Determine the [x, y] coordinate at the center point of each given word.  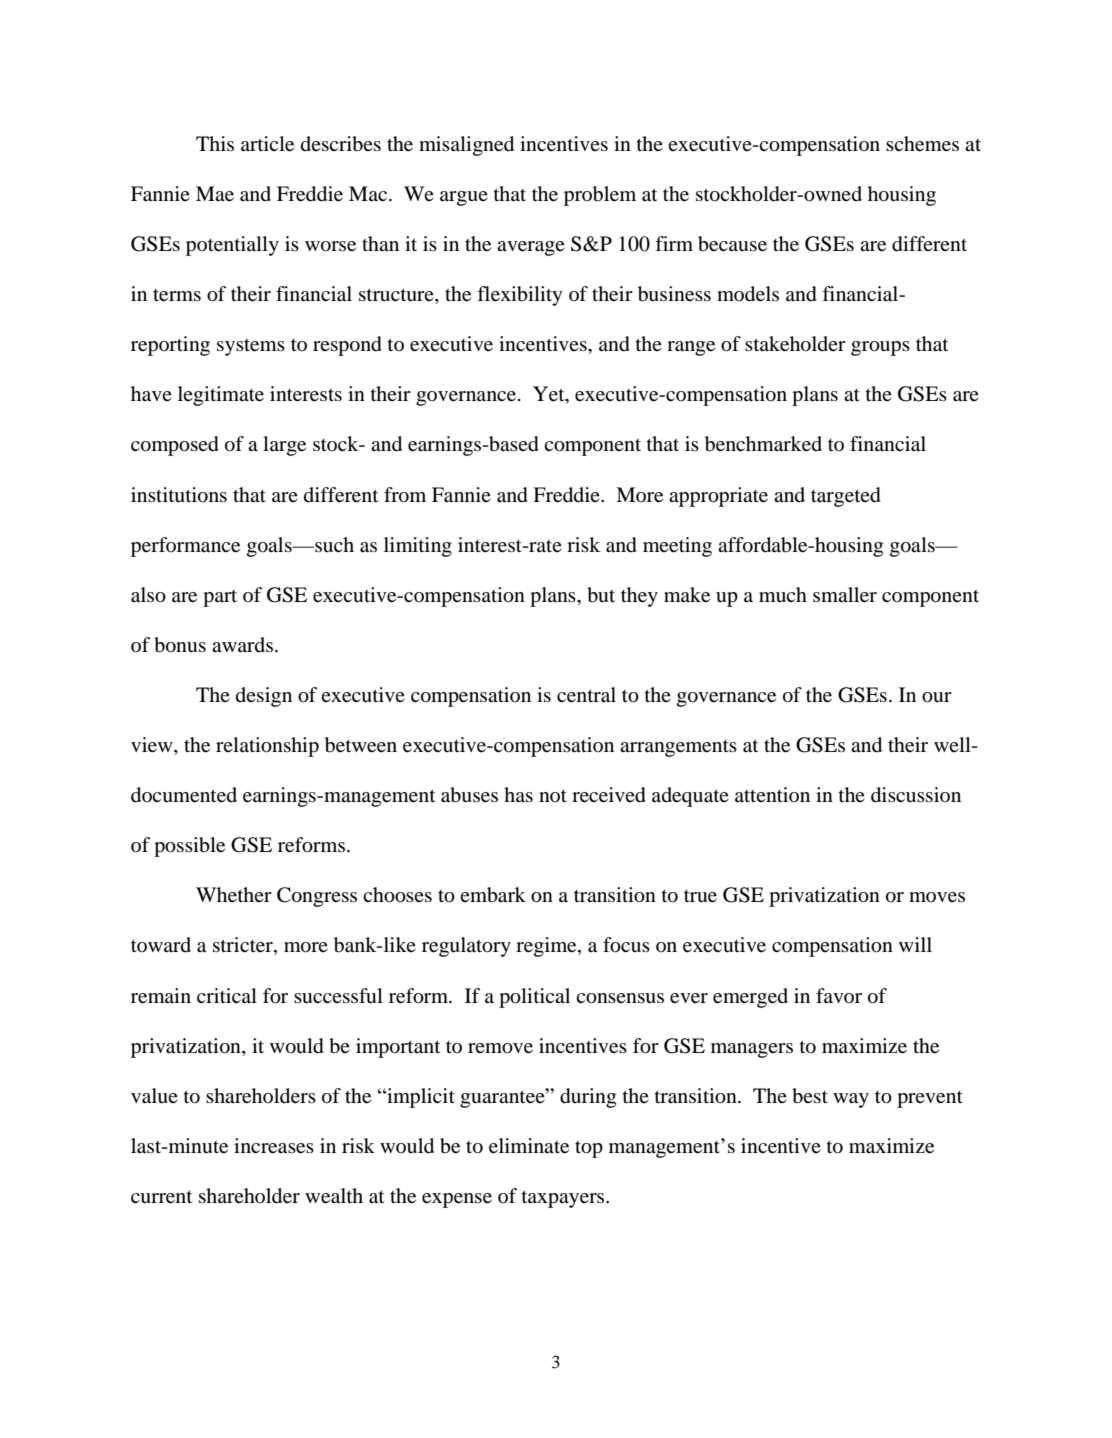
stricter [244, 946]
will [915, 944]
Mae [215, 194]
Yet [550, 395]
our [937, 697]
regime [547, 947]
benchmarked [763, 444]
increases [274, 1146]
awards [242, 644]
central [586, 695]
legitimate [221, 396]
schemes [922, 144]
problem [600, 196]
